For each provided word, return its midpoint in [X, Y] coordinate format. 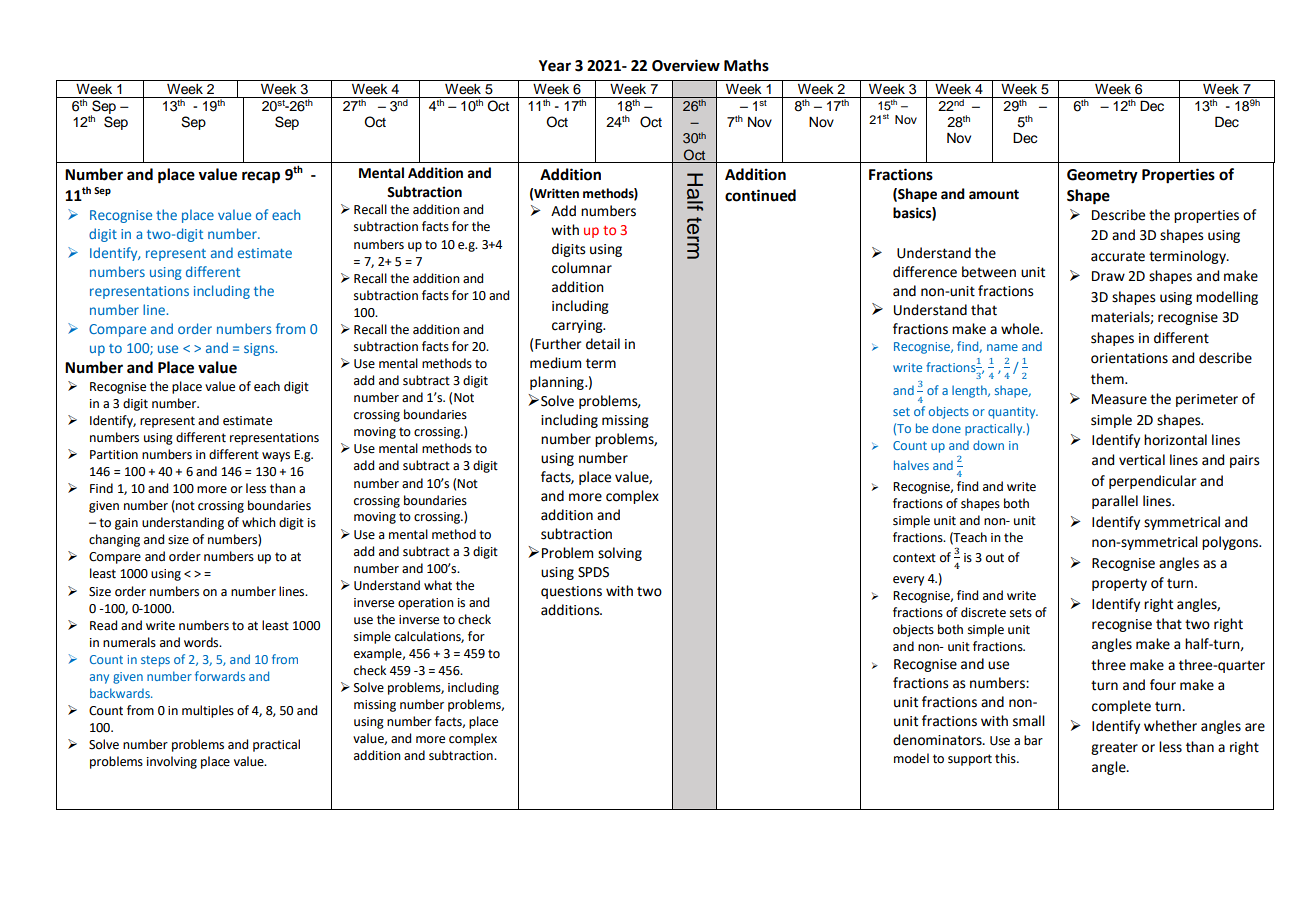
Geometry [1102, 176]
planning [558, 383]
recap [261, 177]
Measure [1119, 399]
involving [172, 762]
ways [276, 457]
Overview [686, 65]
